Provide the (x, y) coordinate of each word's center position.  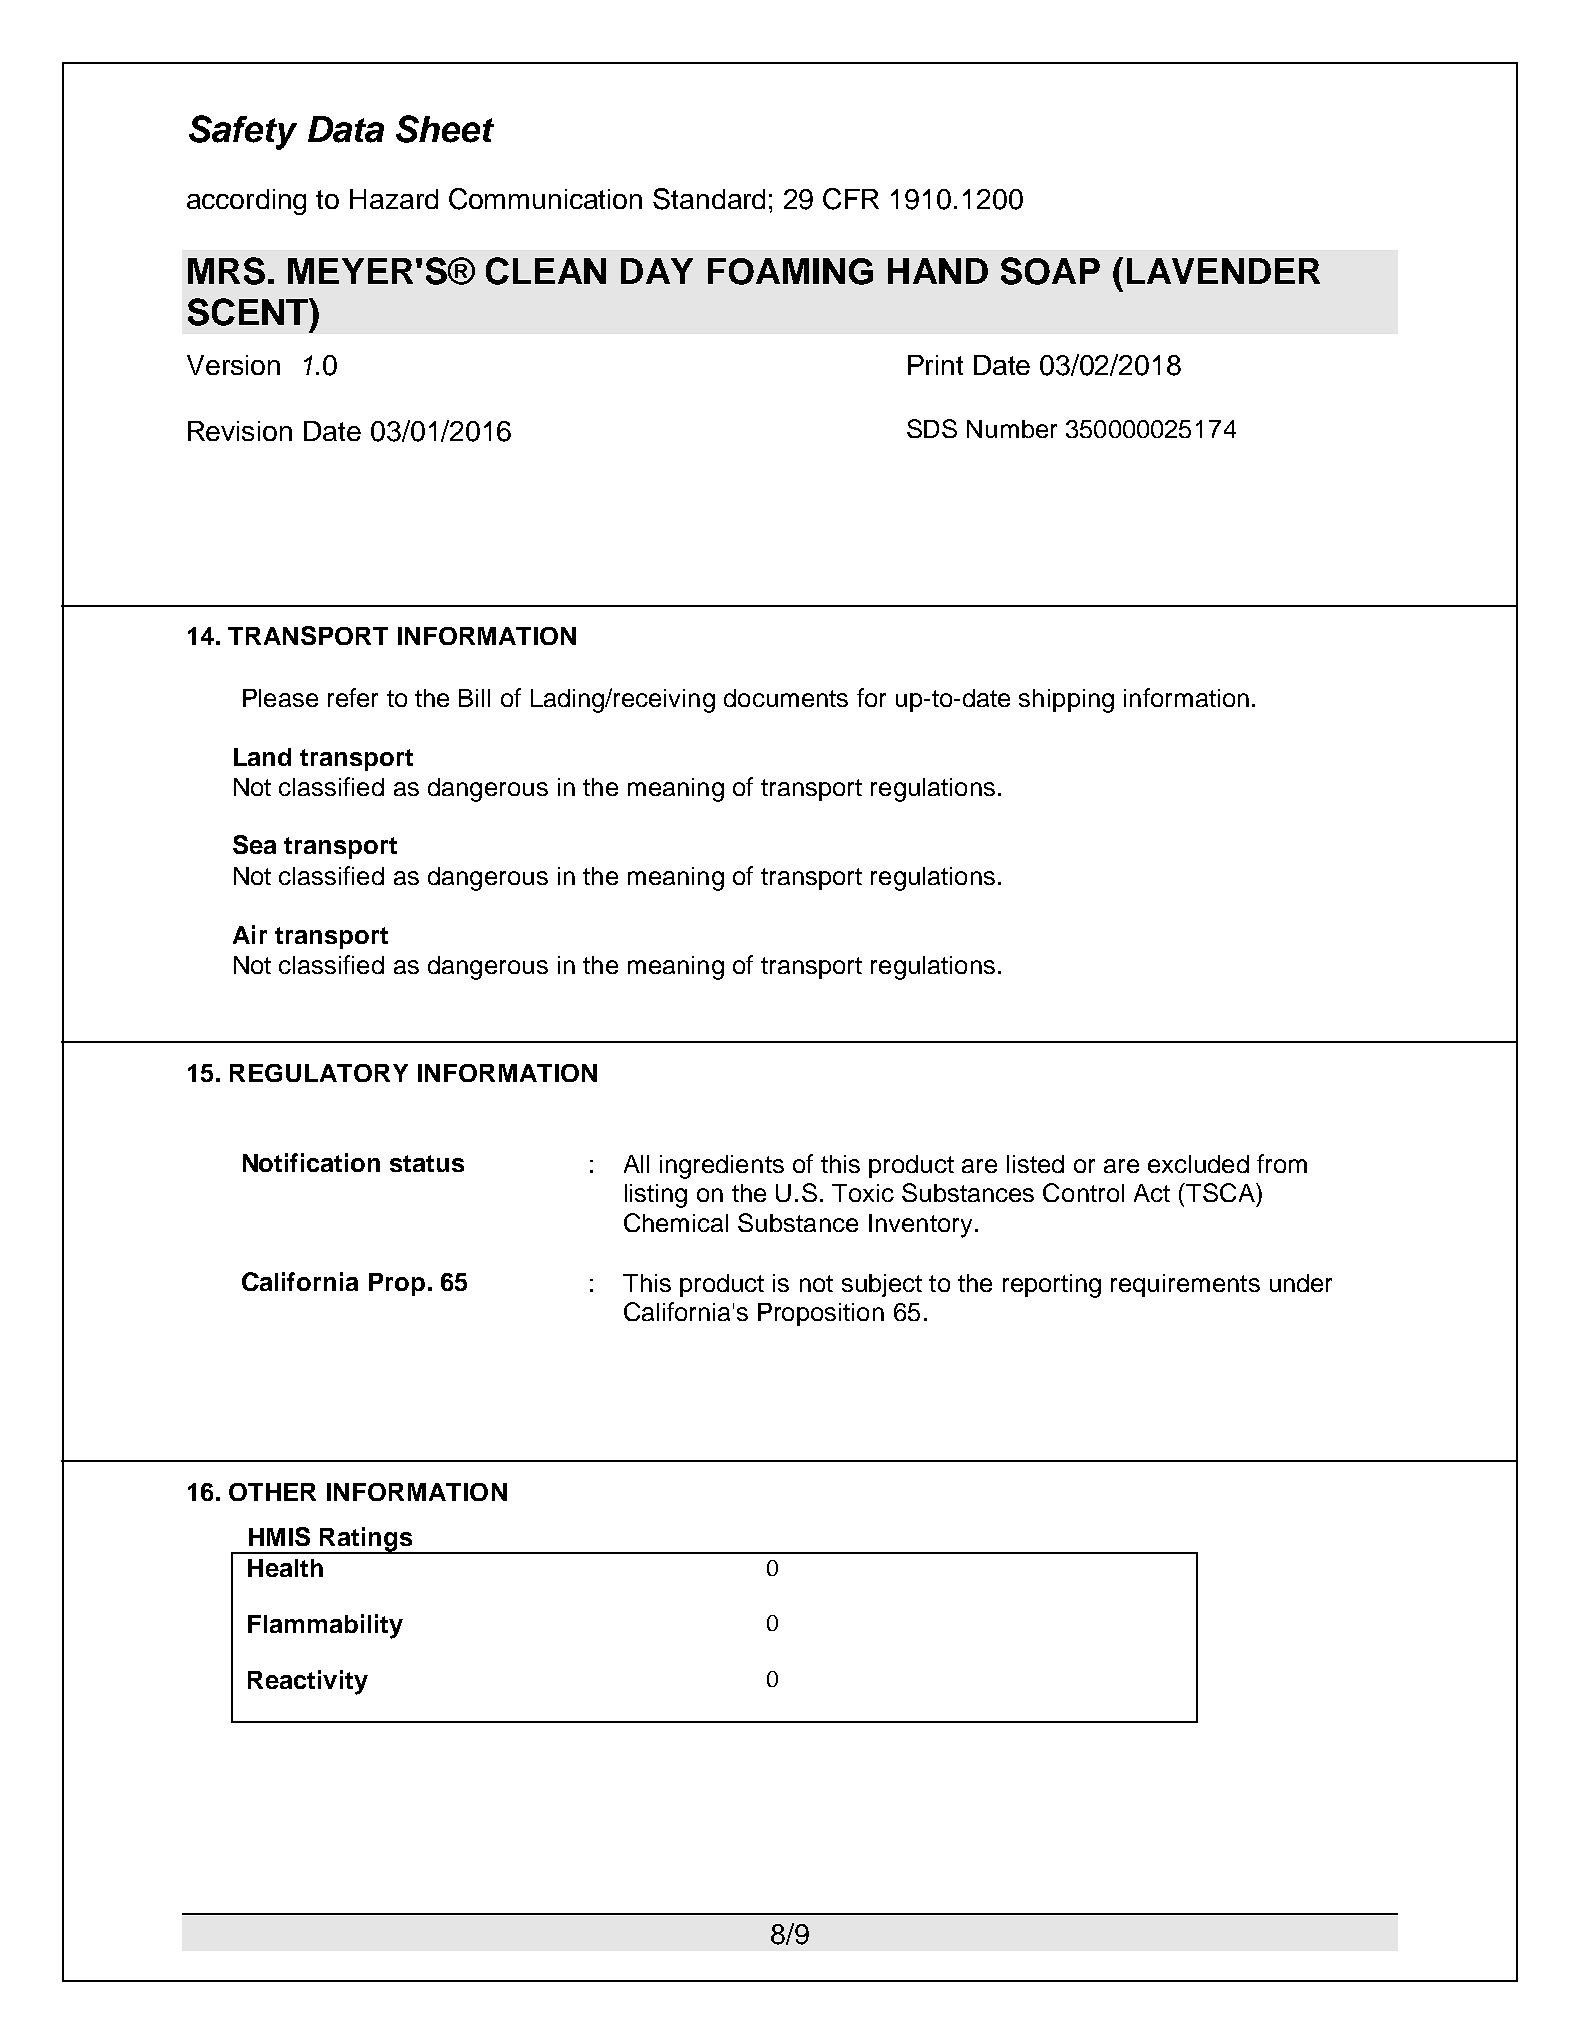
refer (353, 697)
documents (786, 698)
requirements (1185, 1285)
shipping (1066, 701)
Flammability (325, 1626)
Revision (240, 431)
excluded (1198, 1164)
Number (1012, 429)
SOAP (1050, 271)
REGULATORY (319, 1073)
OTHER (272, 1492)
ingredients (722, 1167)
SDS (932, 428)
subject (882, 1285)
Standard (709, 199)
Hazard (394, 199)
